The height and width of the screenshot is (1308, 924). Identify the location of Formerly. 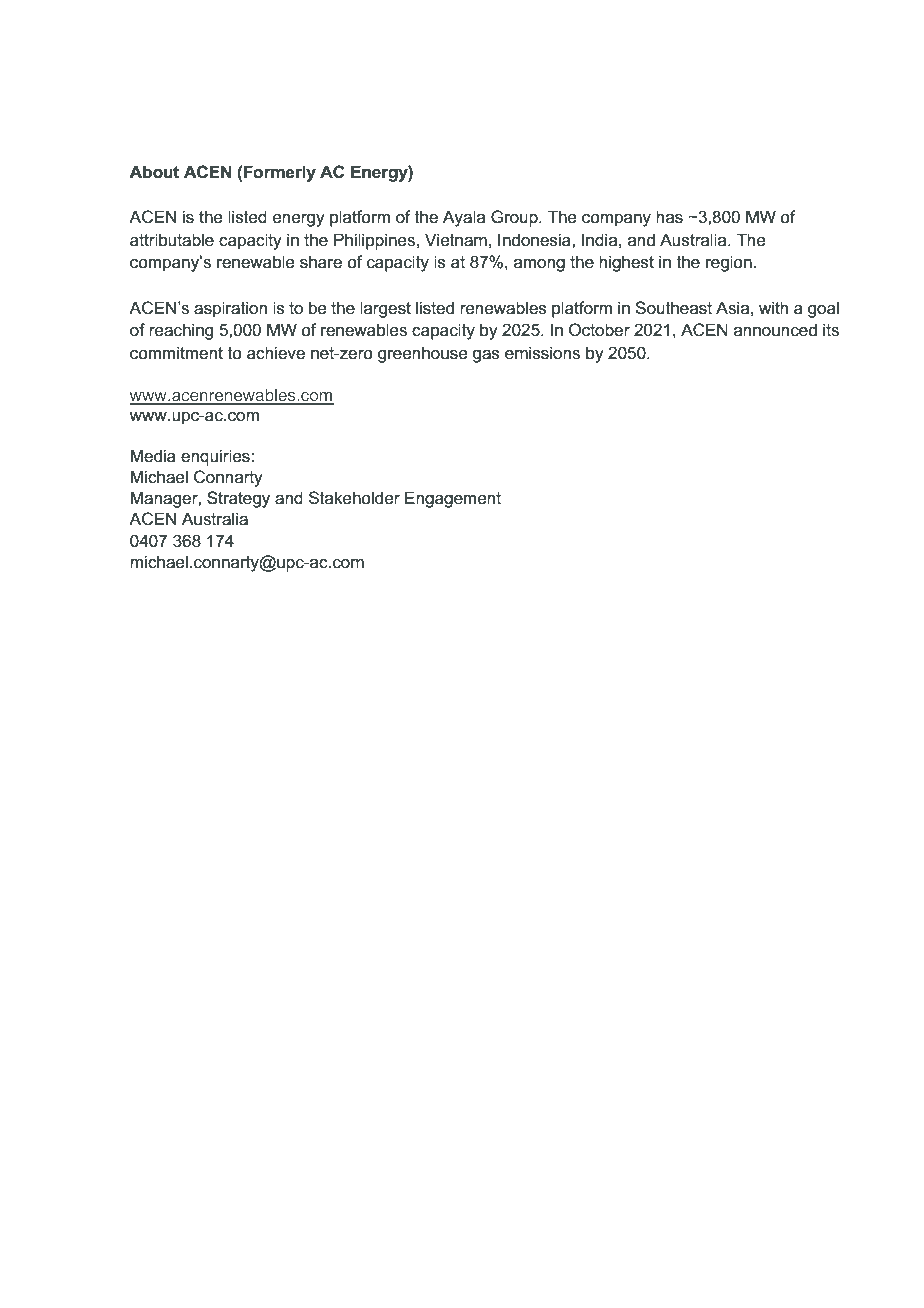
(279, 173).
